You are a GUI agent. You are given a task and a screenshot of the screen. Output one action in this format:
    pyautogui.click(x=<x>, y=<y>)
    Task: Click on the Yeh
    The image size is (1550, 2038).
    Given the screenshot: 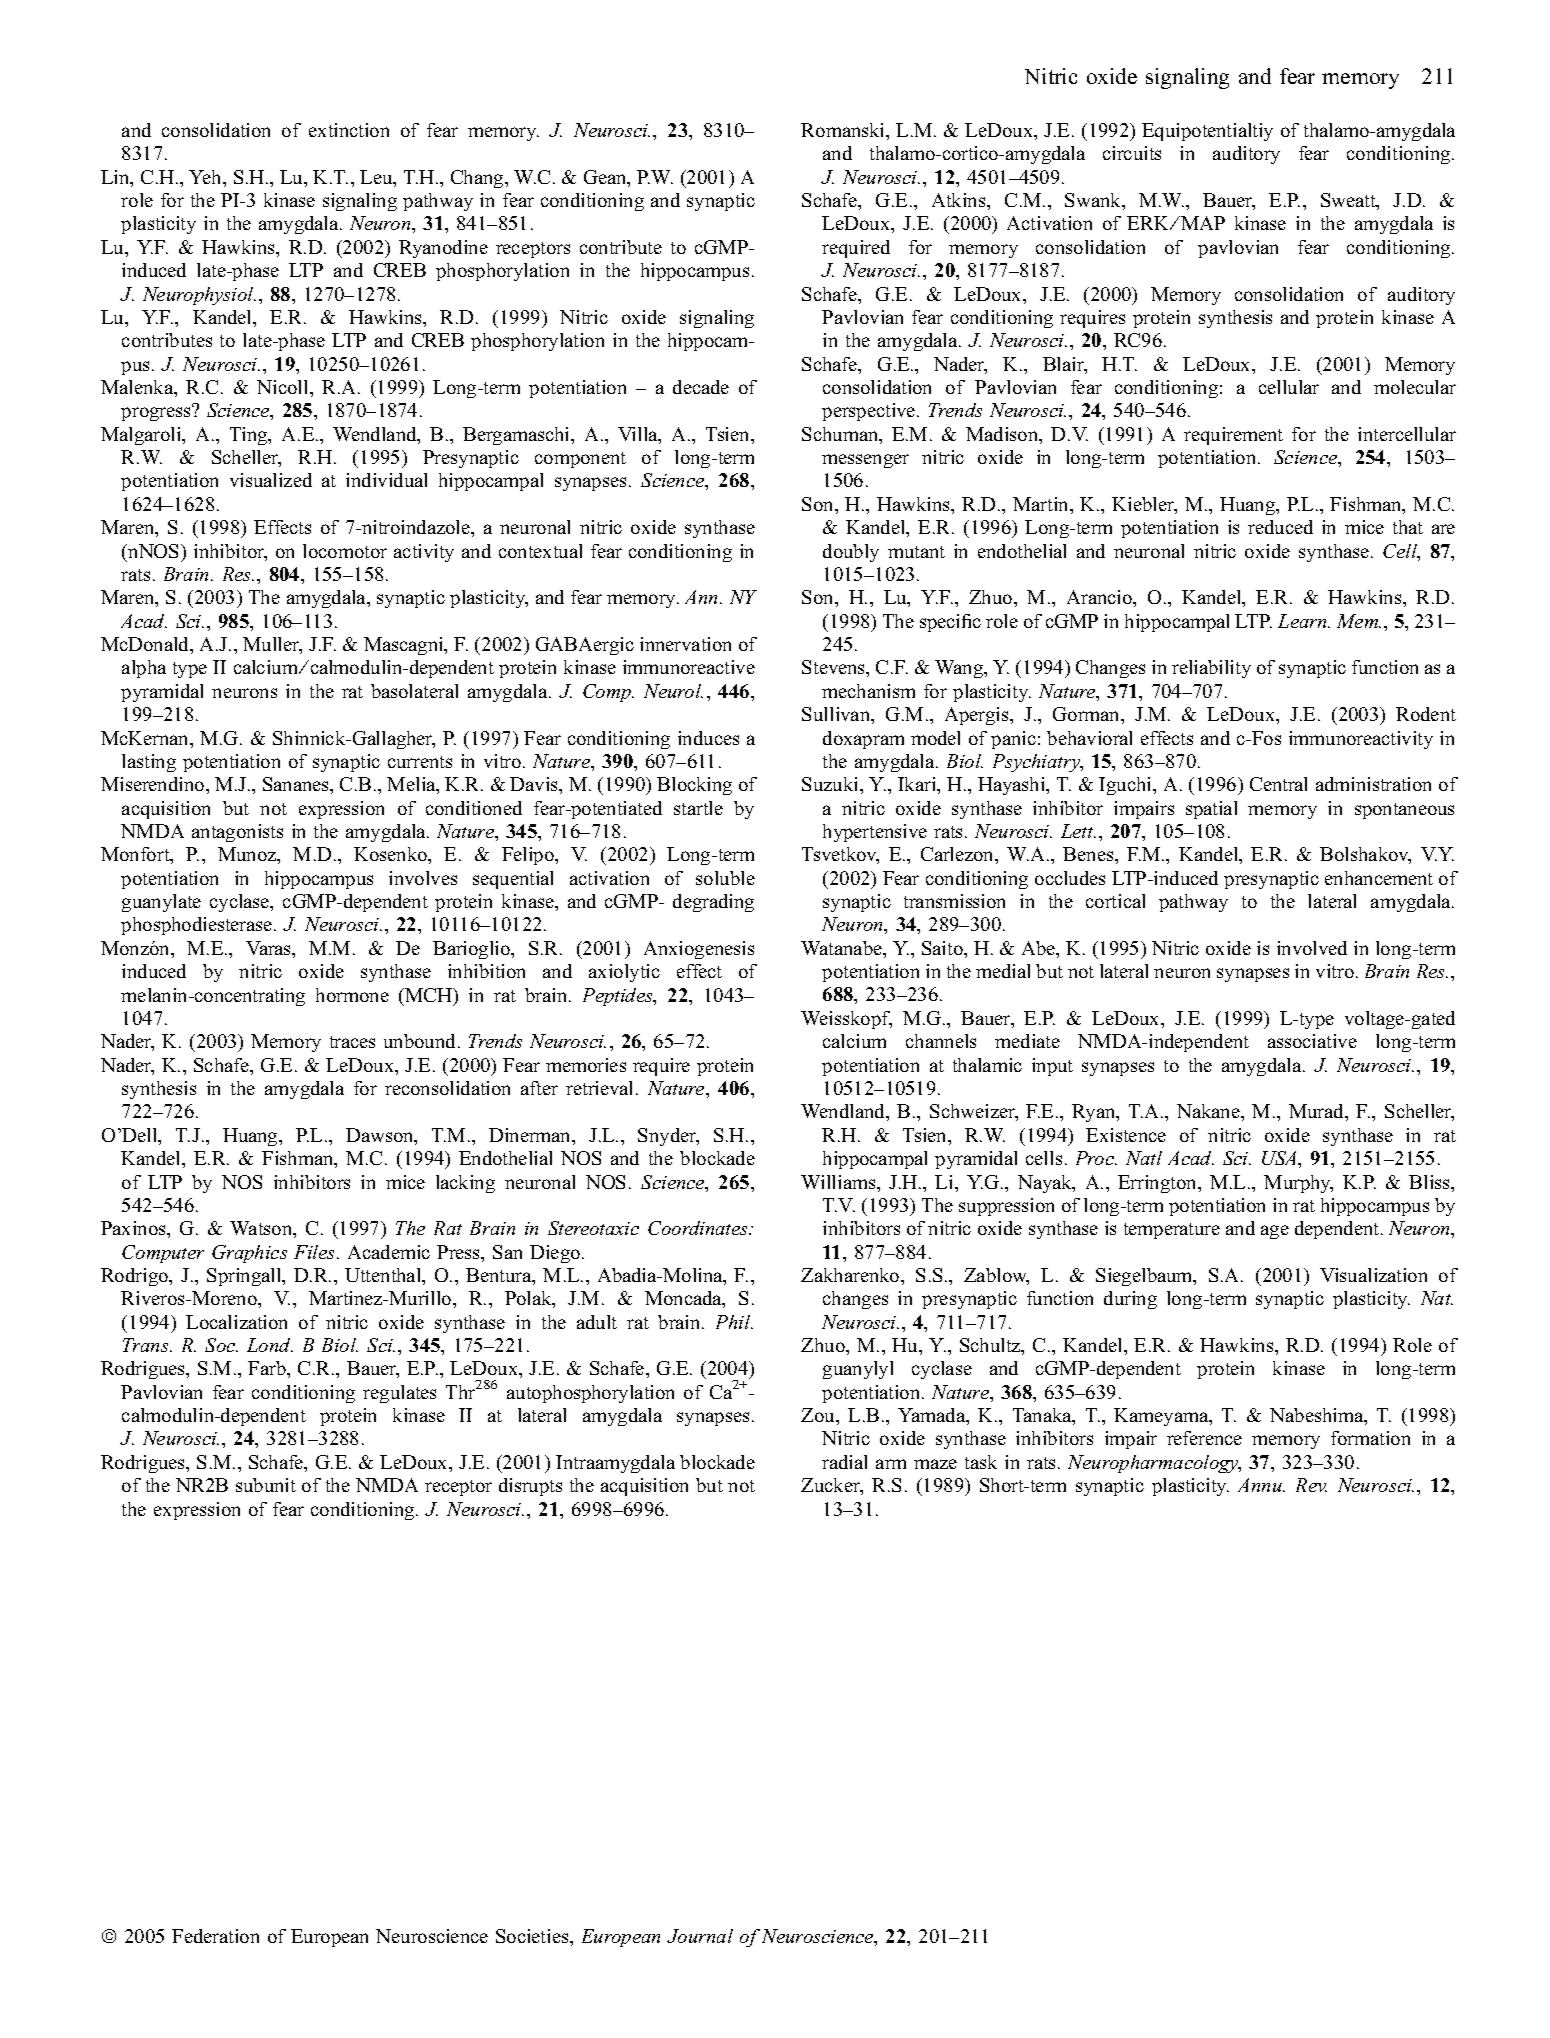 What is the action you would take?
    pyautogui.click(x=207, y=178)
